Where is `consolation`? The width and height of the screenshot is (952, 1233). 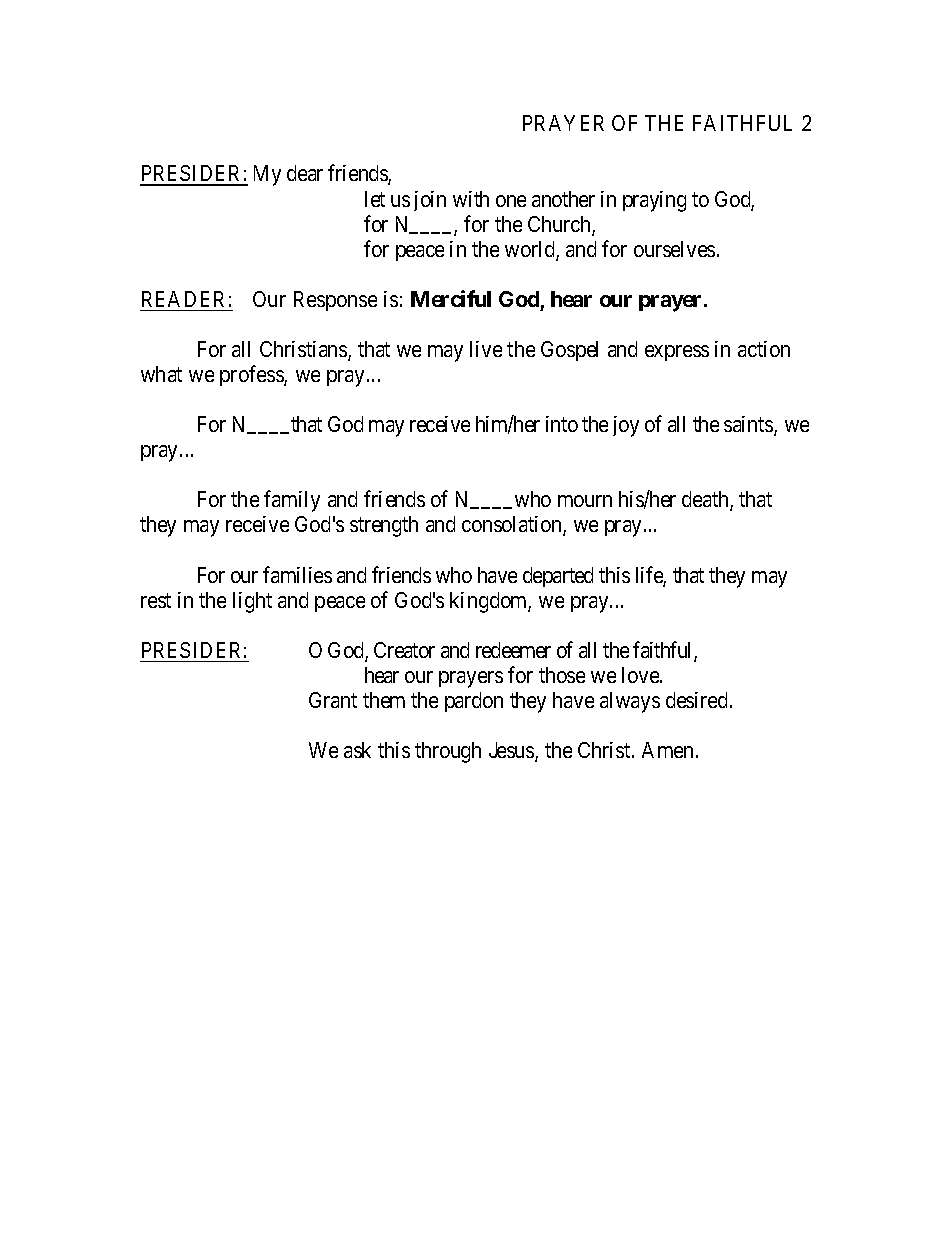
consolation is located at coordinates (513, 526).
